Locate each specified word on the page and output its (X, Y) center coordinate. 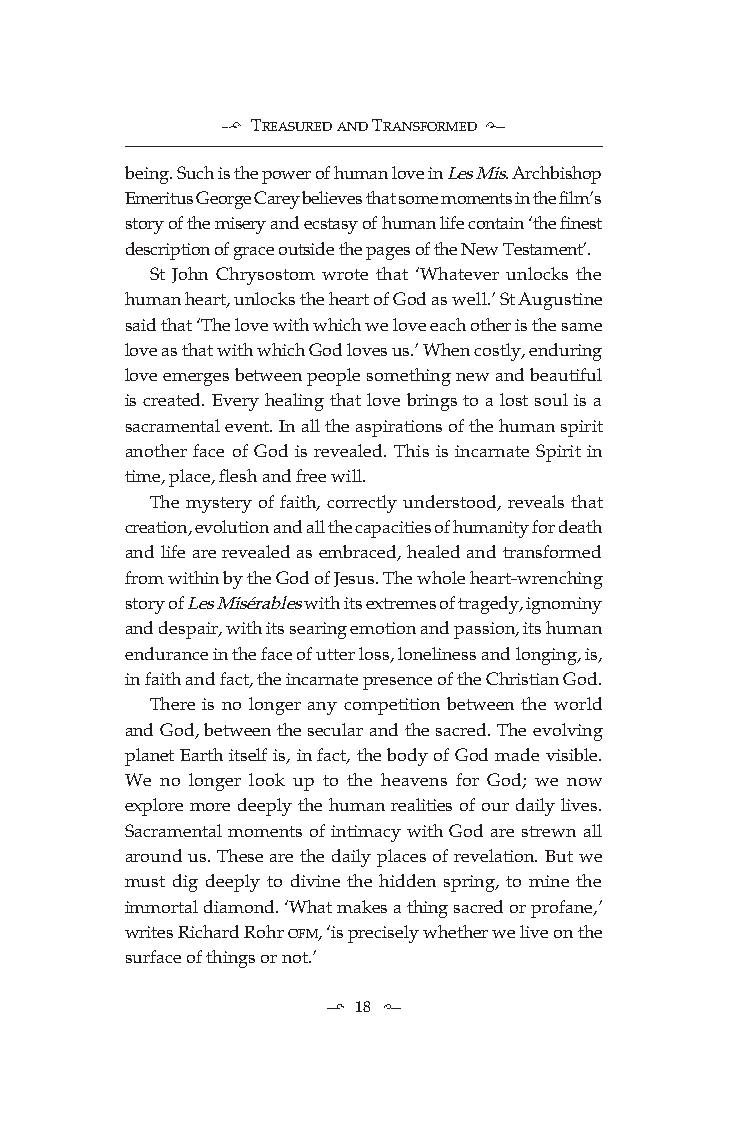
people (333, 377)
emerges (196, 379)
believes (332, 197)
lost (514, 399)
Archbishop (556, 175)
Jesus (355, 579)
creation (157, 528)
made (517, 754)
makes (362, 906)
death (580, 526)
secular (335, 729)
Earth (201, 754)
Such (195, 172)
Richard (208, 931)
